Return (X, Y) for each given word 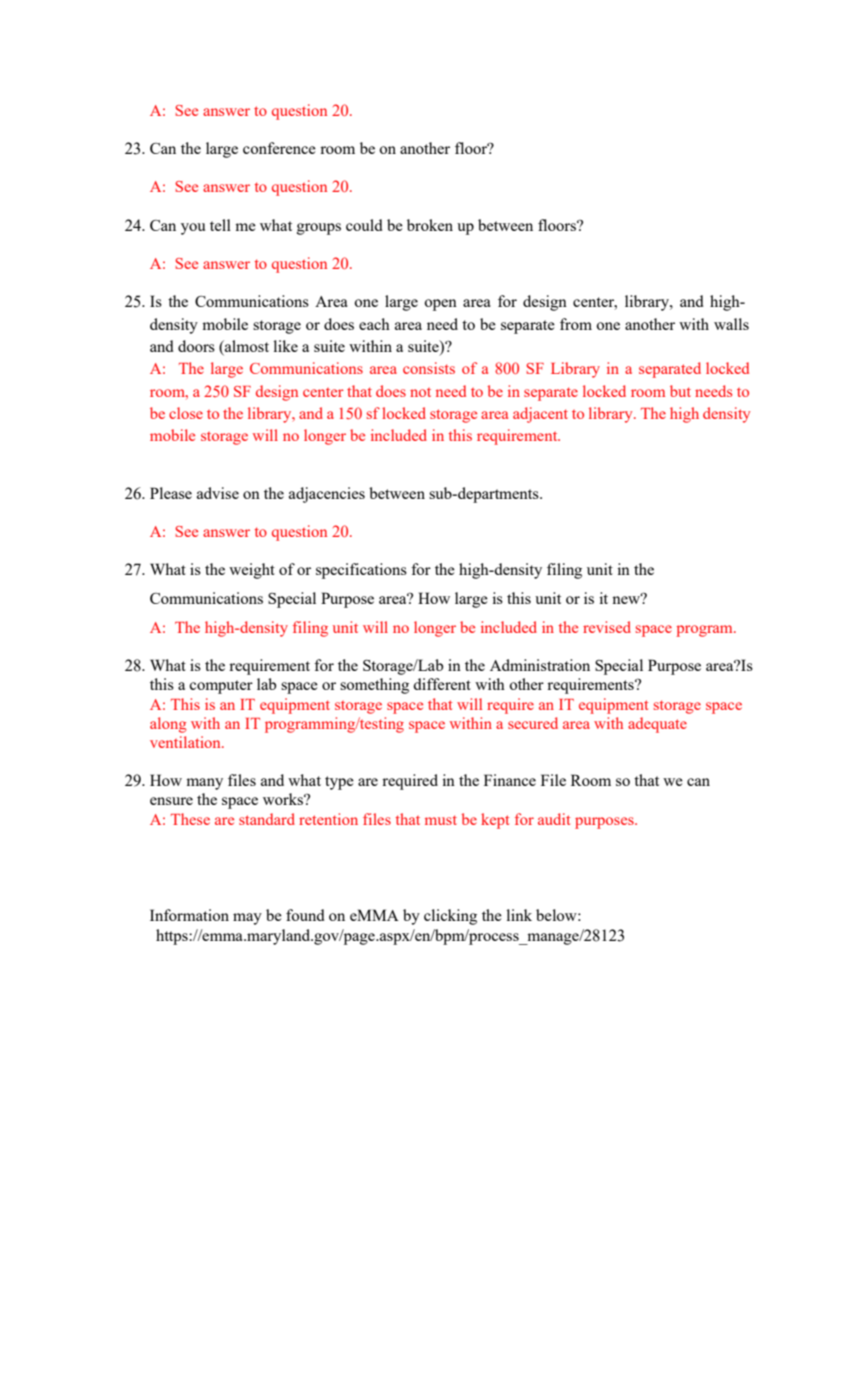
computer (221, 687)
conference (279, 148)
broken (430, 225)
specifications (361, 571)
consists (429, 368)
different (442, 684)
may (247, 919)
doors (196, 346)
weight (252, 571)
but (680, 391)
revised (607, 627)
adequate (657, 725)
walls (731, 324)
